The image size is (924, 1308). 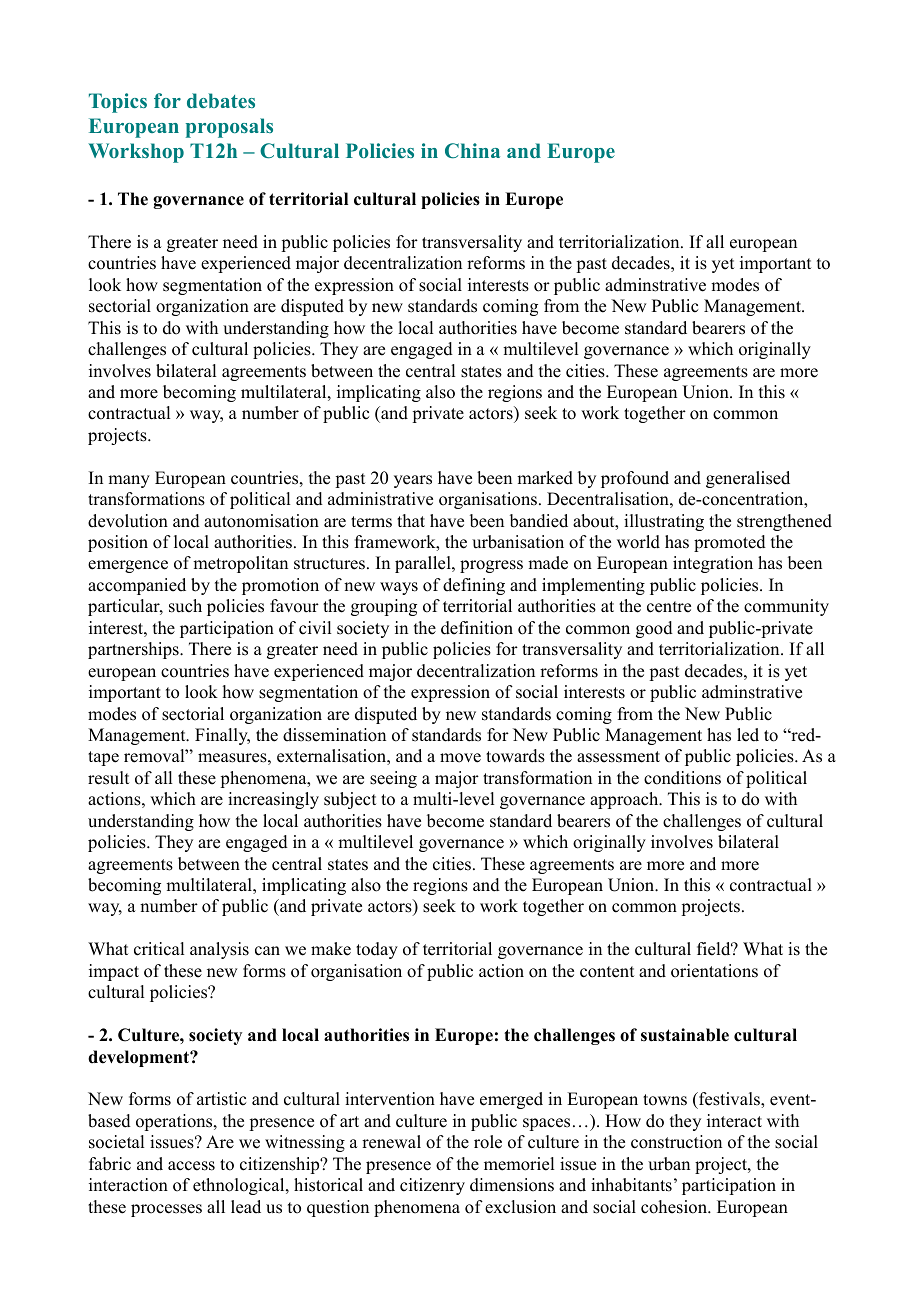 I want to click on generalised, so click(x=748, y=479).
